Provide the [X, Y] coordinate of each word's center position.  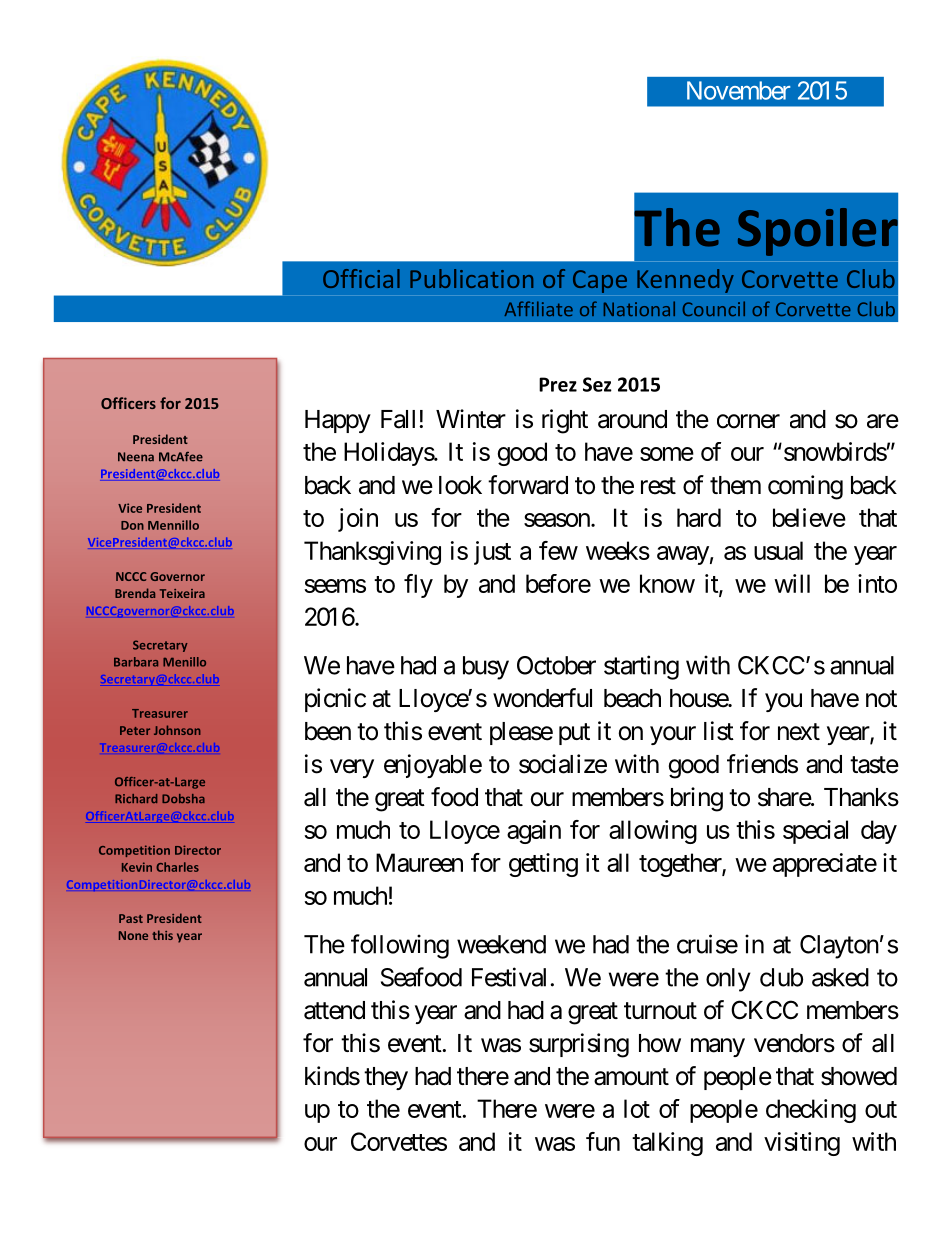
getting [543, 865]
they [386, 1078]
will [792, 583]
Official [361, 278]
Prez [558, 384]
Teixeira [182, 593]
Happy [338, 421]
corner [748, 421]
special [815, 832]
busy [486, 668]
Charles [177, 867]
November [738, 90]
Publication [471, 278]
